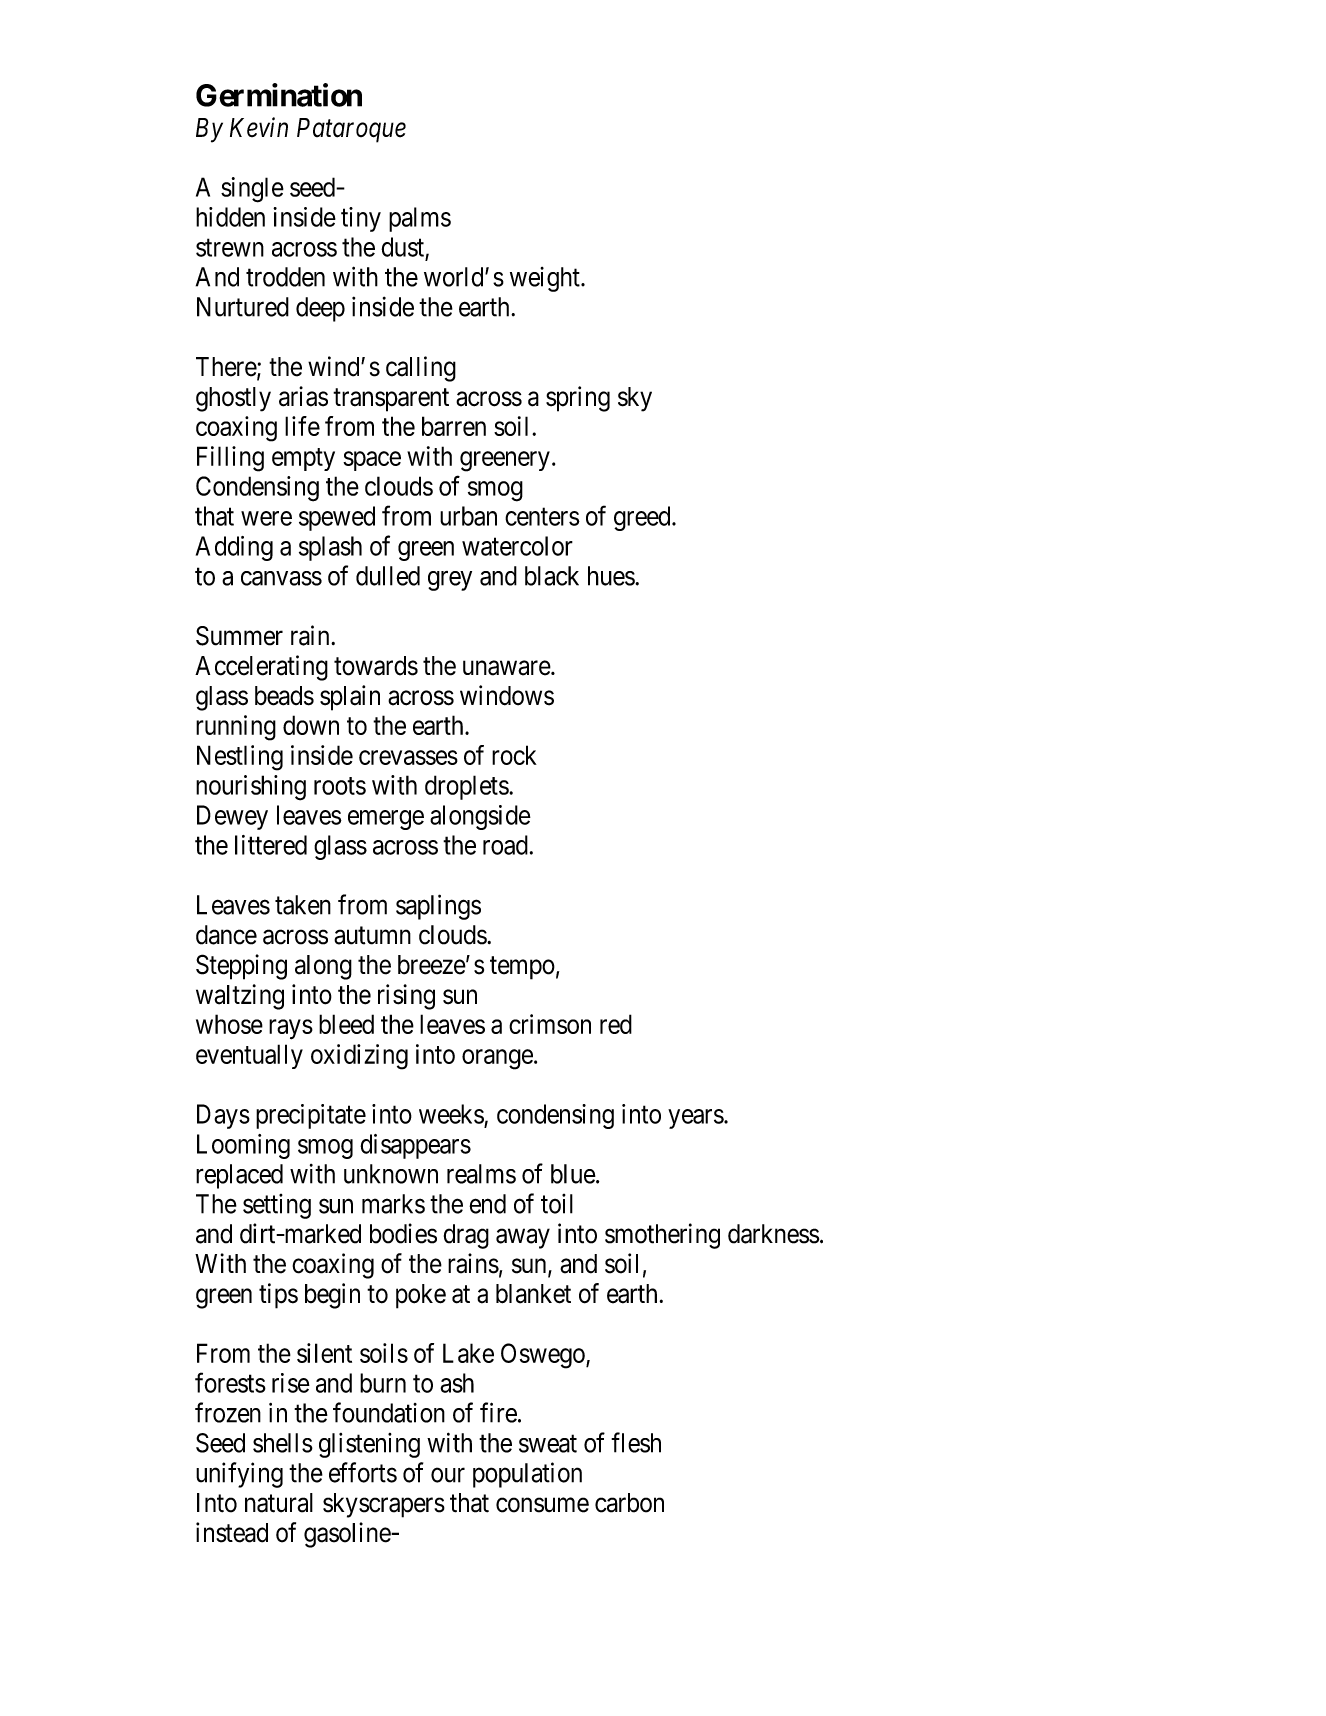 The height and width of the screenshot is (1716, 1326). What do you see at coordinates (279, 1503) in the screenshot?
I see `natural` at bounding box center [279, 1503].
